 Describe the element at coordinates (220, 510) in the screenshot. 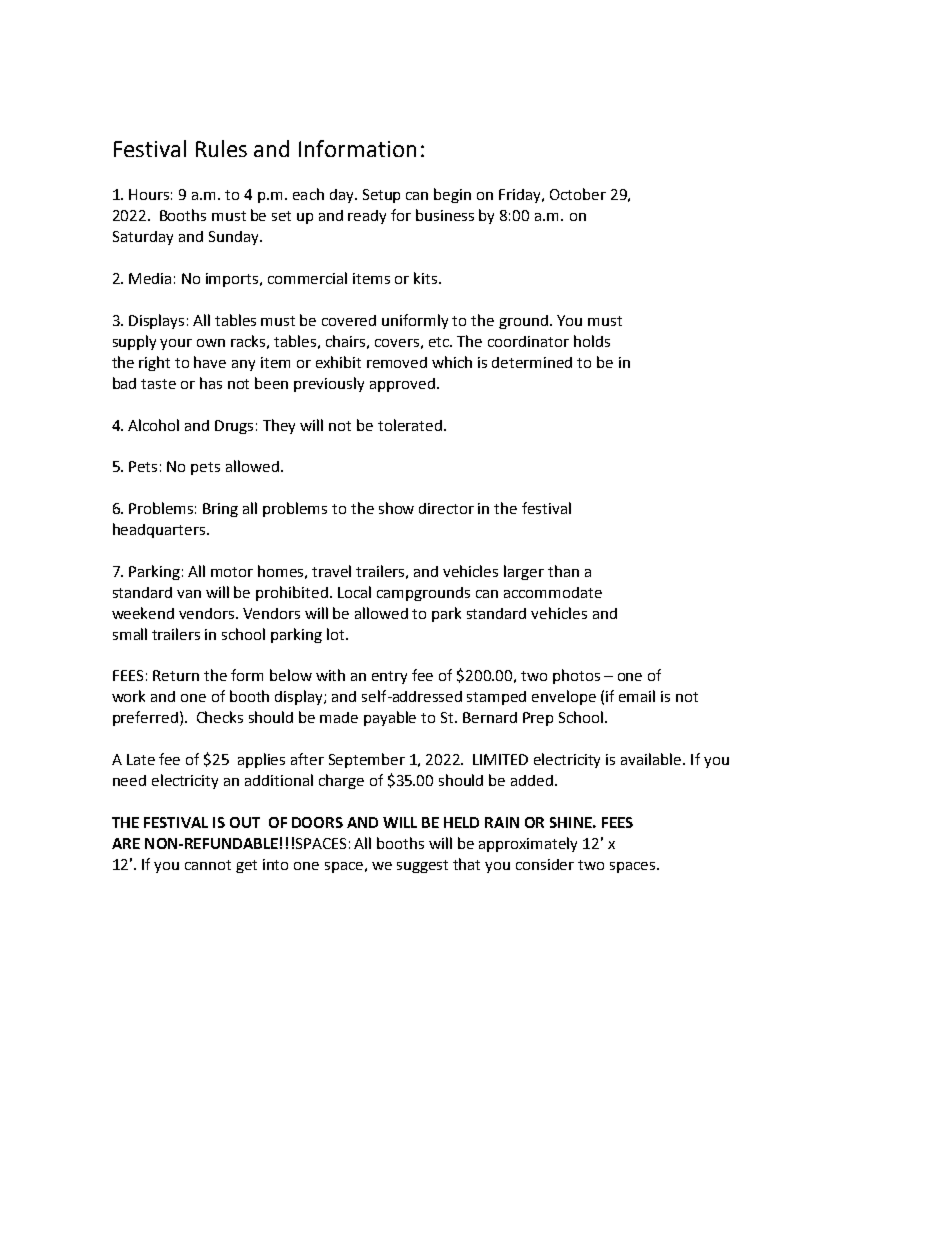

I see `Bring` at that location.
